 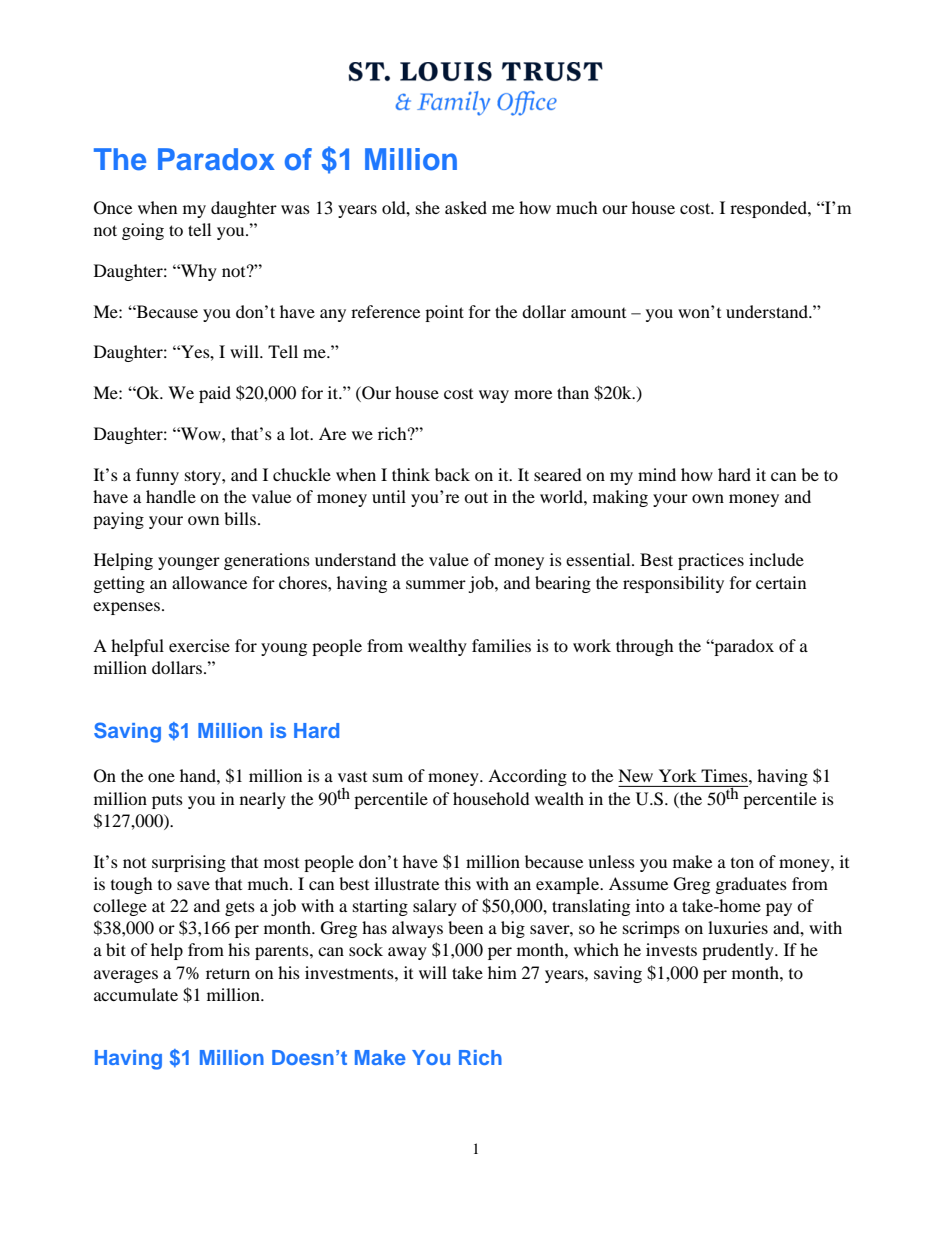 What do you see at coordinates (199, 645) in the page?
I see `exercise` at bounding box center [199, 645].
